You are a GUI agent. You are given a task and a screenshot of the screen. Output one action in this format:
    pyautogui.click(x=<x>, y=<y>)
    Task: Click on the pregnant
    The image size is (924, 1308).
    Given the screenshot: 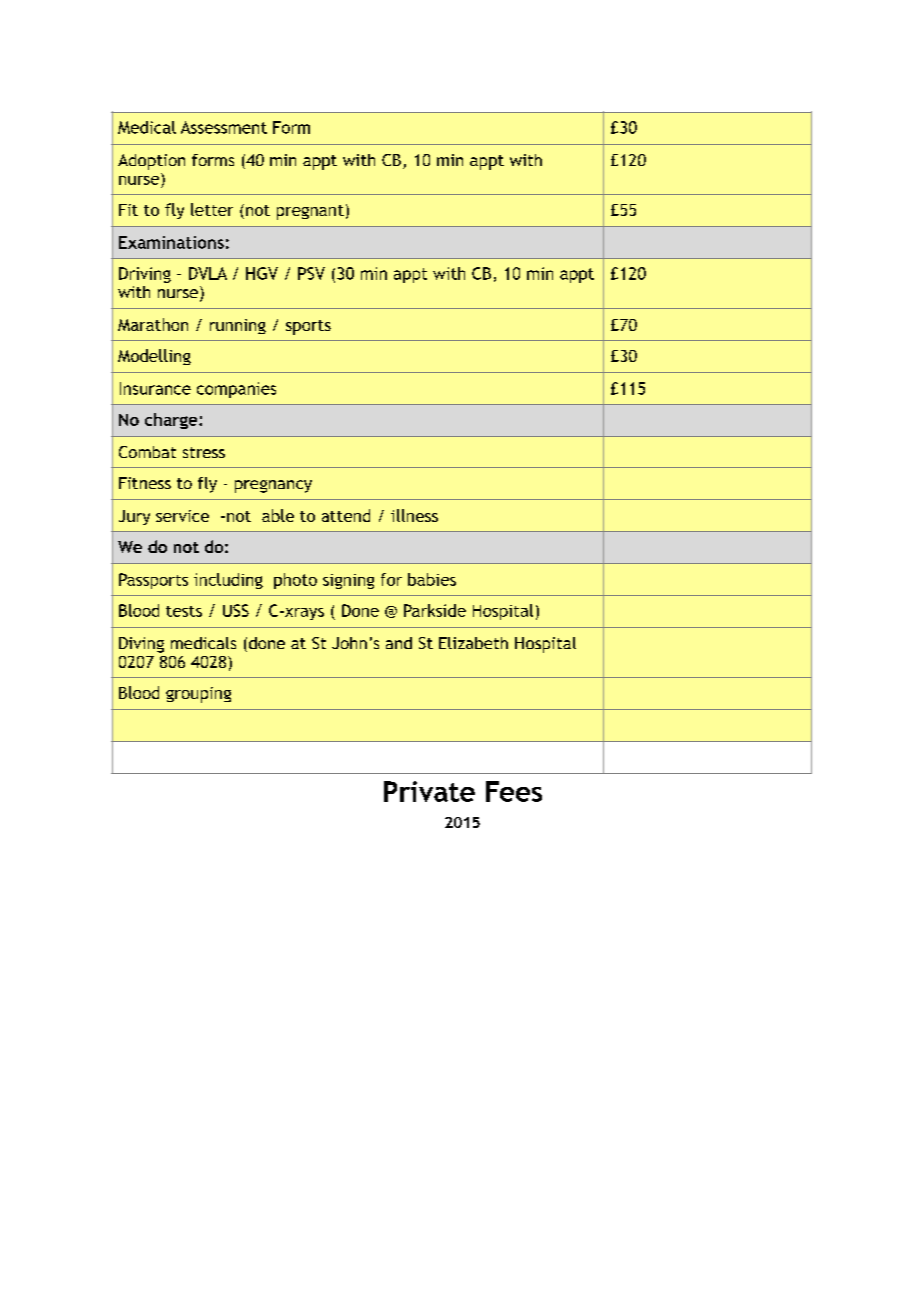 What is the action you would take?
    pyautogui.click(x=310, y=212)
